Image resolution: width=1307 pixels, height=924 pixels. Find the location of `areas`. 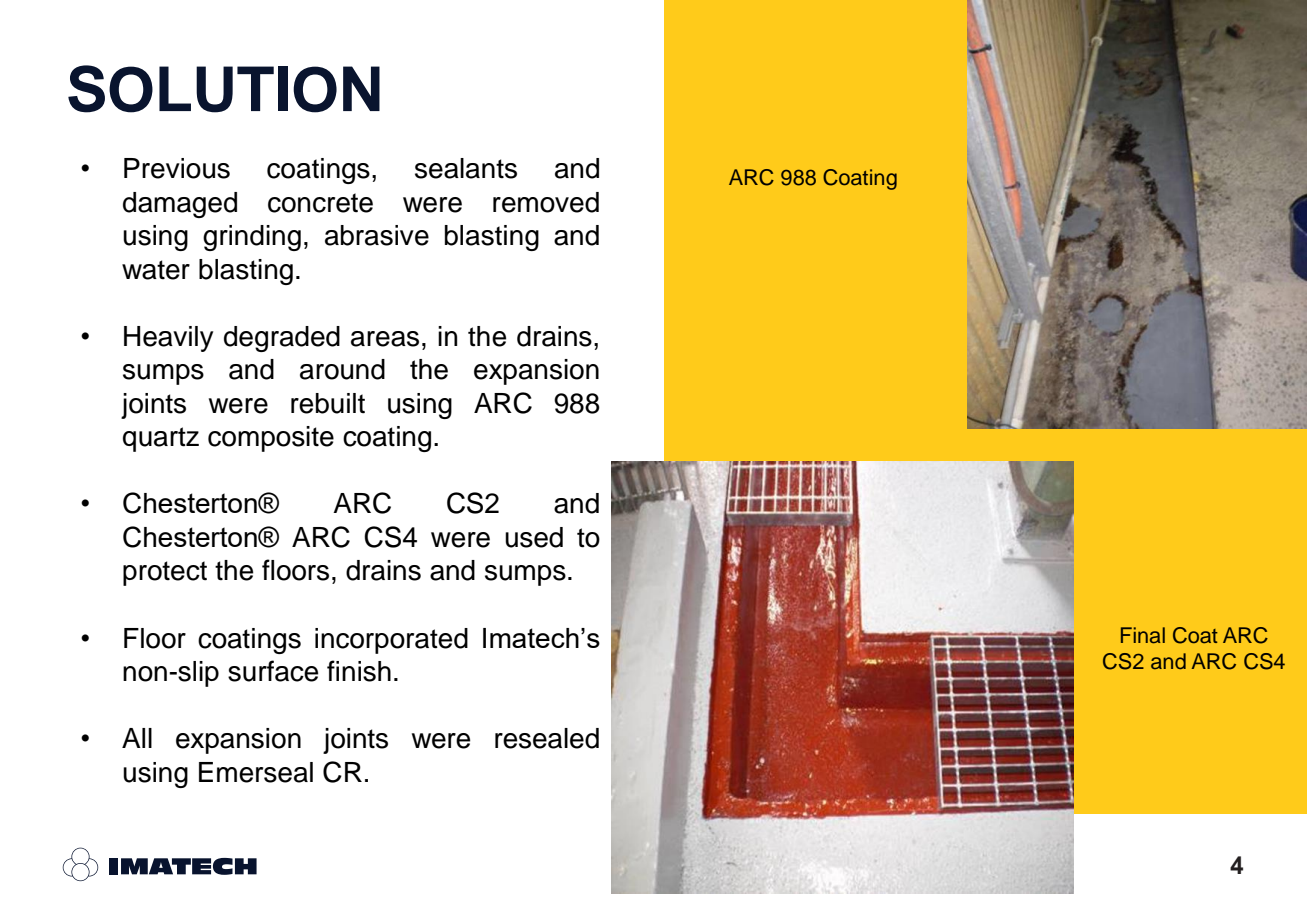

areas is located at coordinates (385, 339).
